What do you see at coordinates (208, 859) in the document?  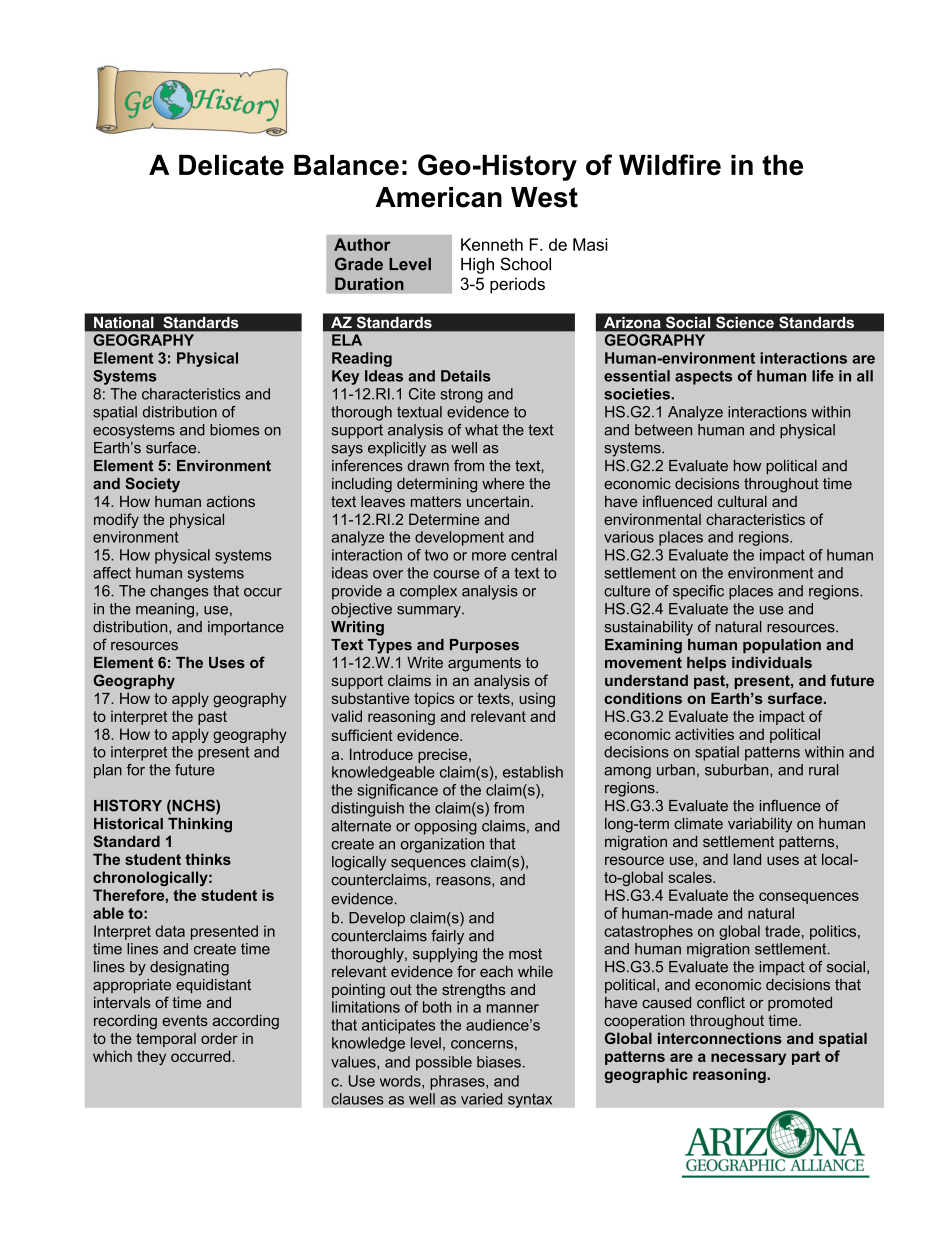 I see `thinks` at bounding box center [208, 859].
